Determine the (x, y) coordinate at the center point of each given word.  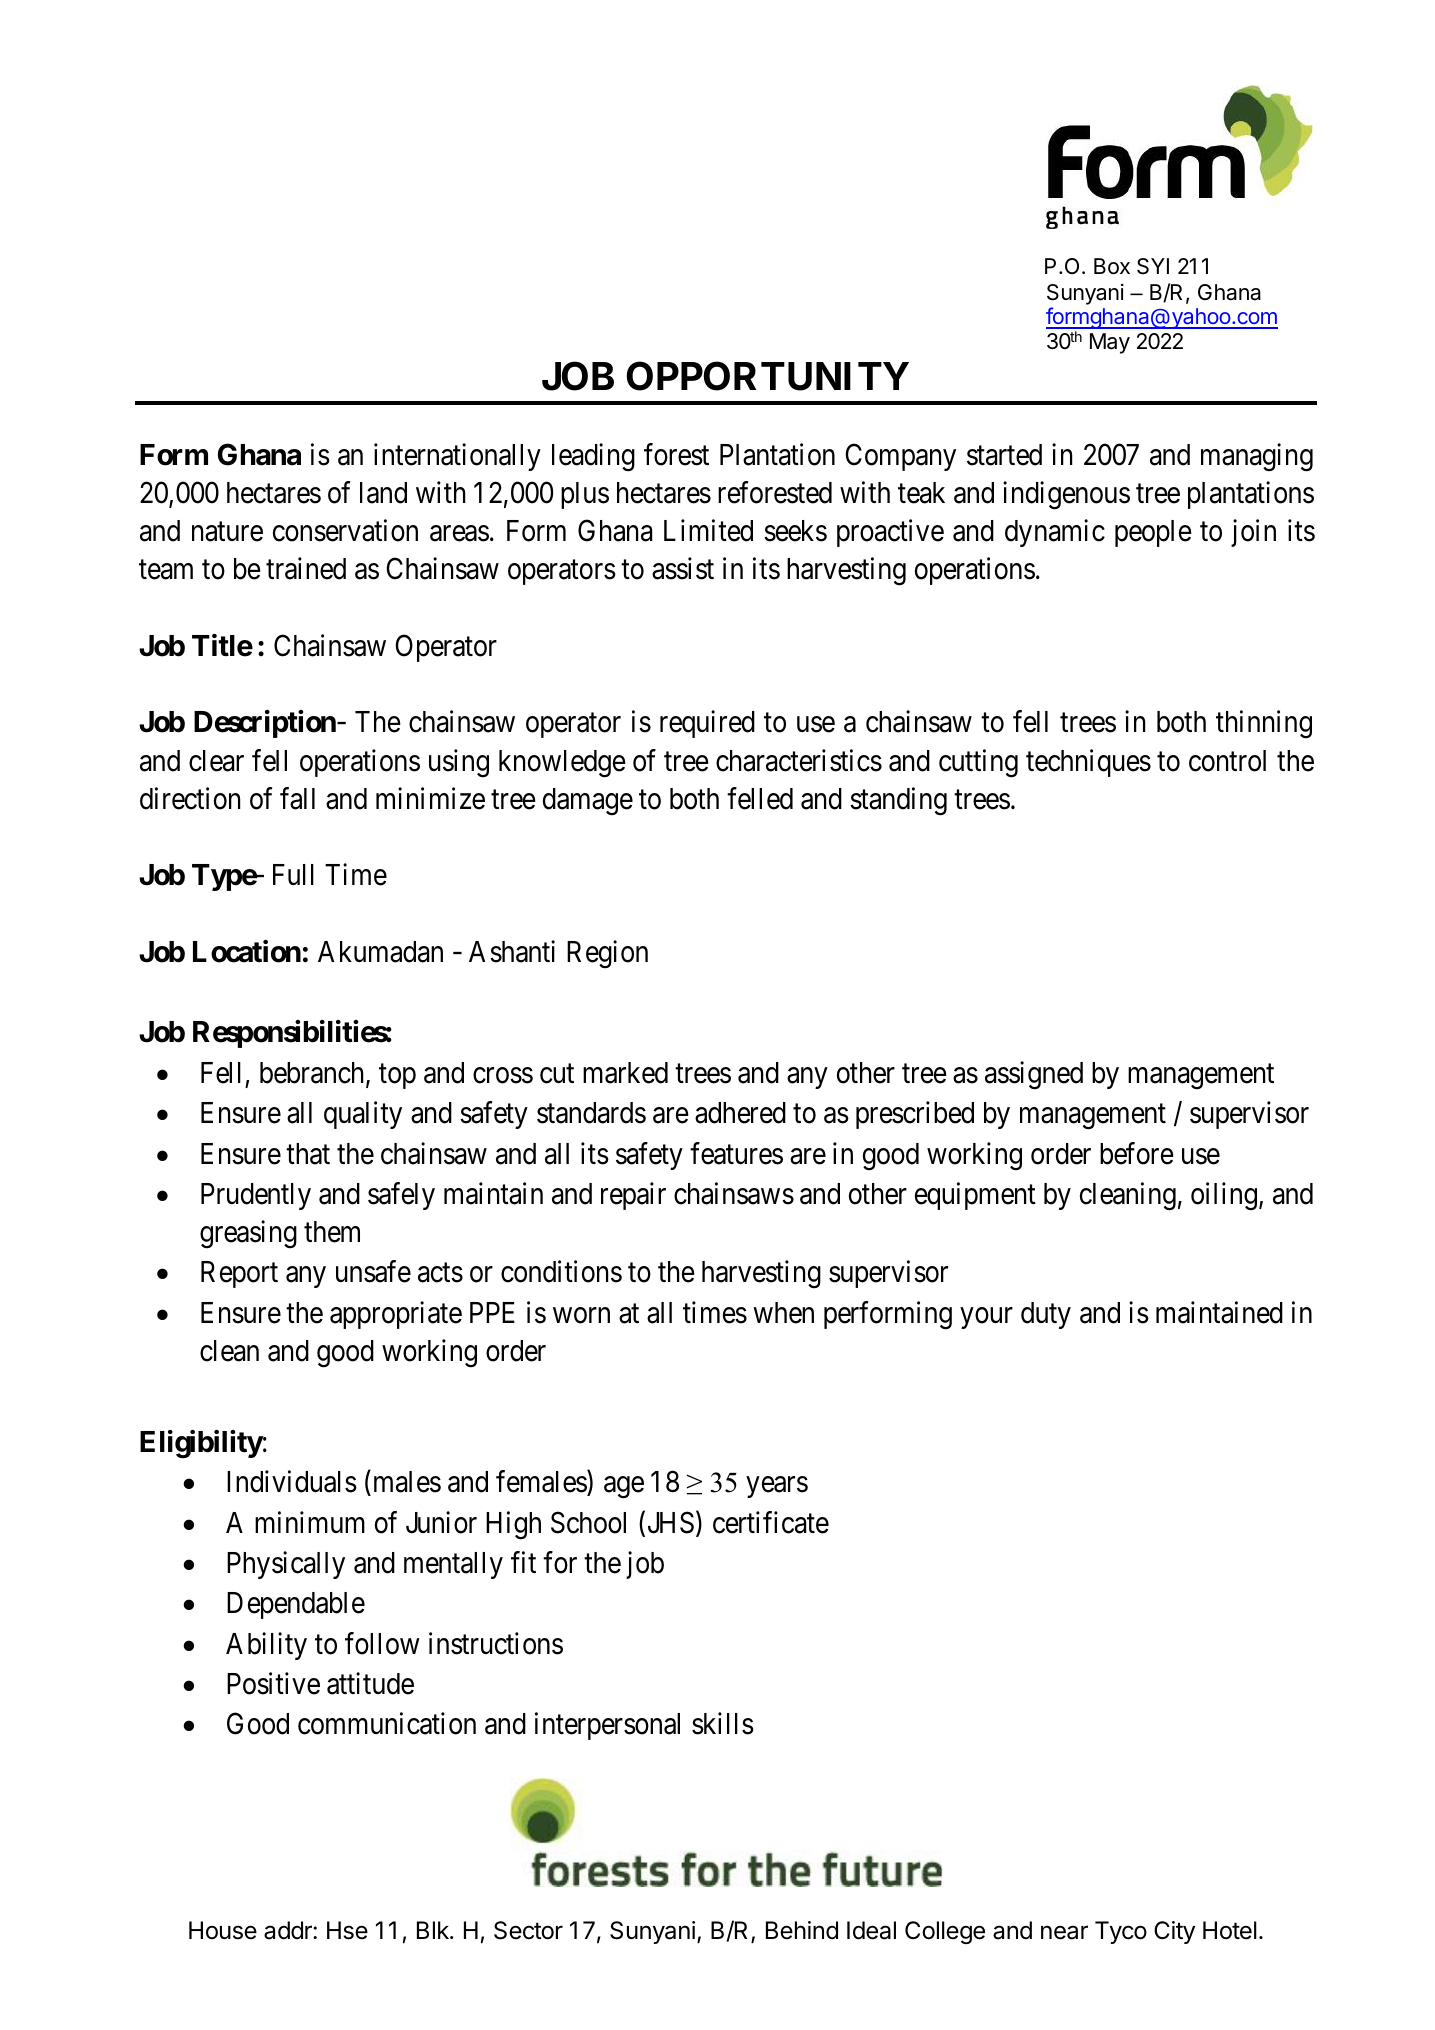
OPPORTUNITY (767, 376)
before (1137, 1153)
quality (363, 1115)
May (1110, 343)
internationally (457, 457)
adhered (740, 1113)
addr (289, 1930)
